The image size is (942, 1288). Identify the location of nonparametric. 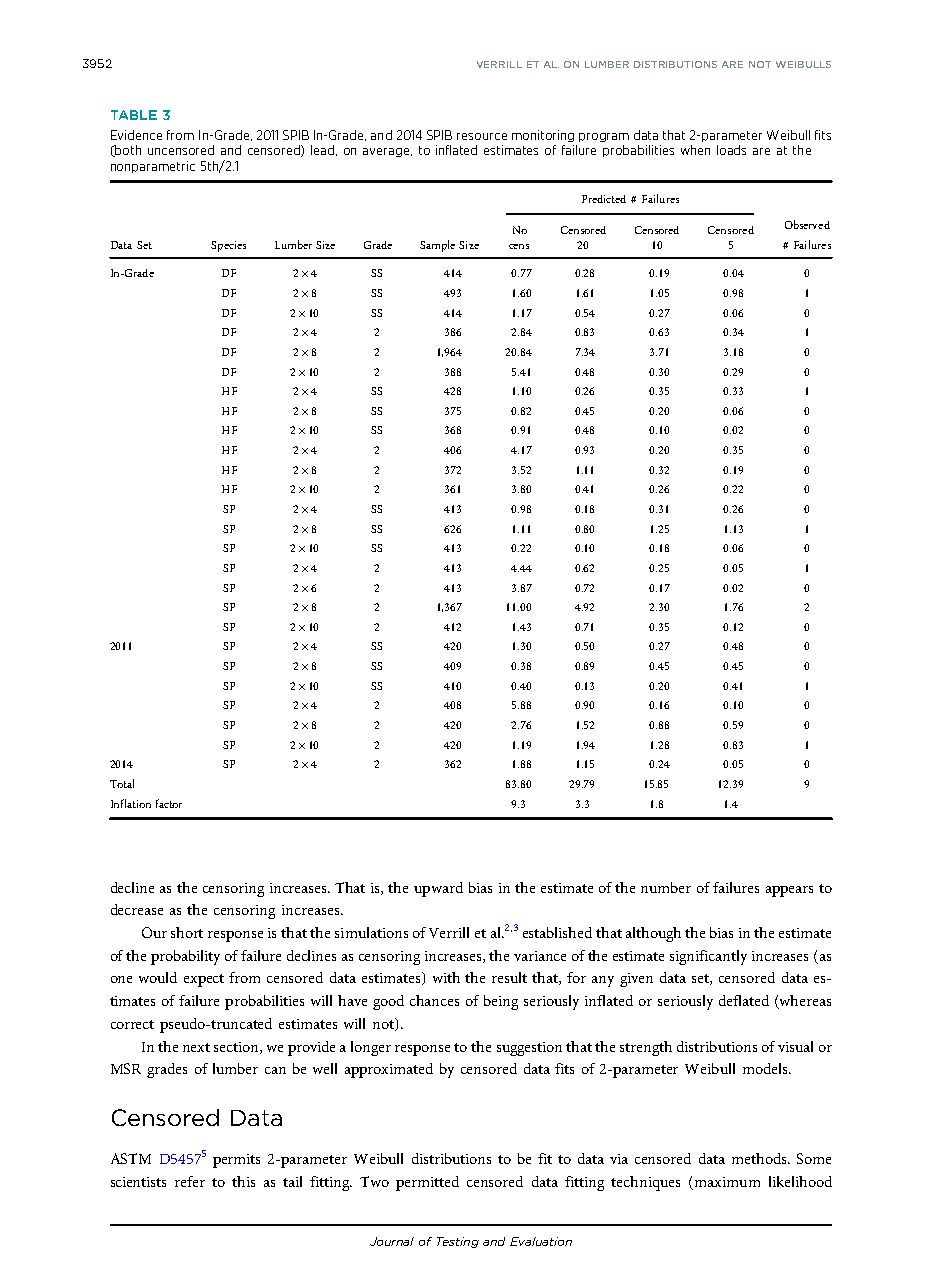
(153, 167).
